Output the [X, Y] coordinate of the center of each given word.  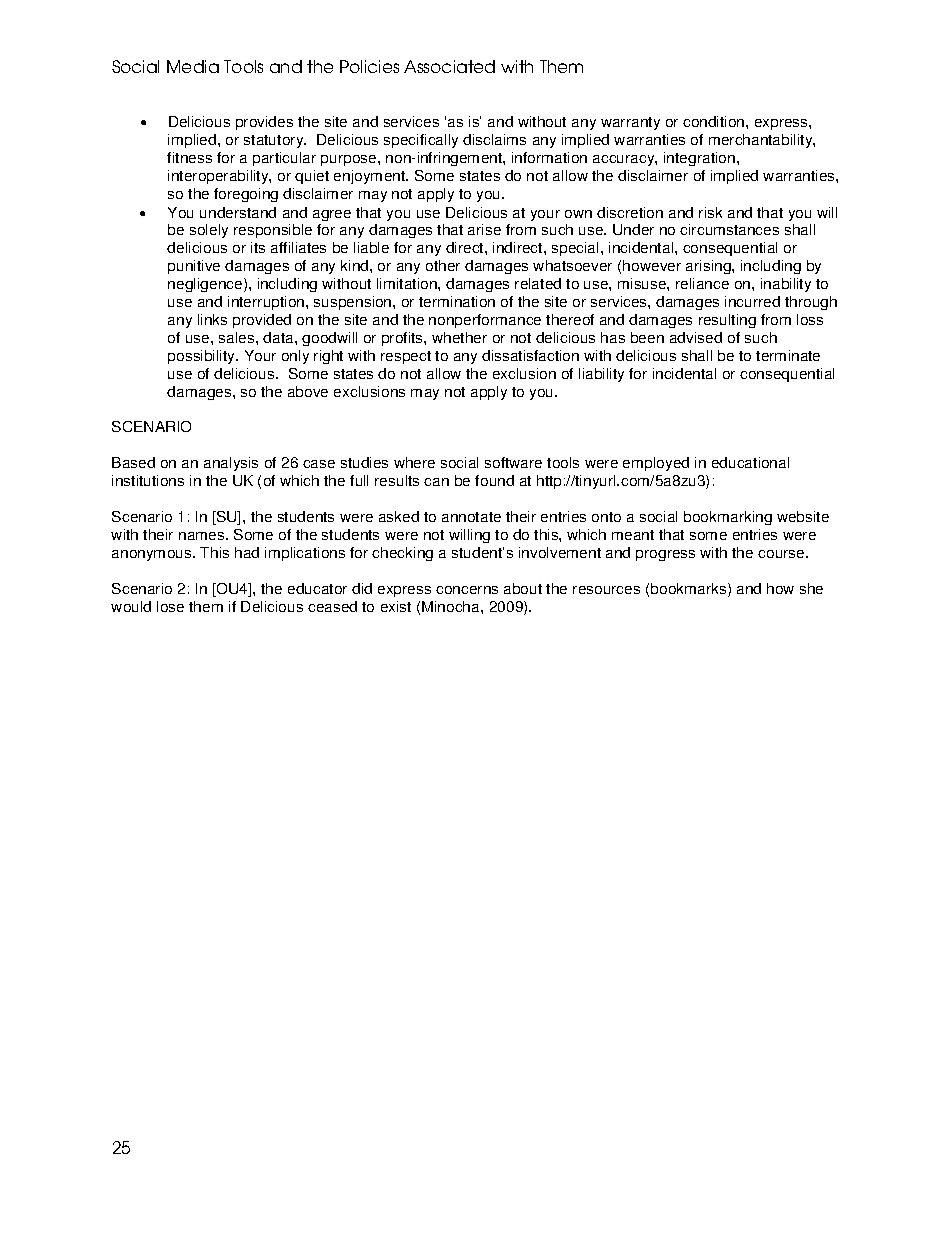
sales [238, 337]
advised [696, 337]
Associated [449, 66]
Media [193, 66]
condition [715, 121]
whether [459, 337]
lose [170, 606]
